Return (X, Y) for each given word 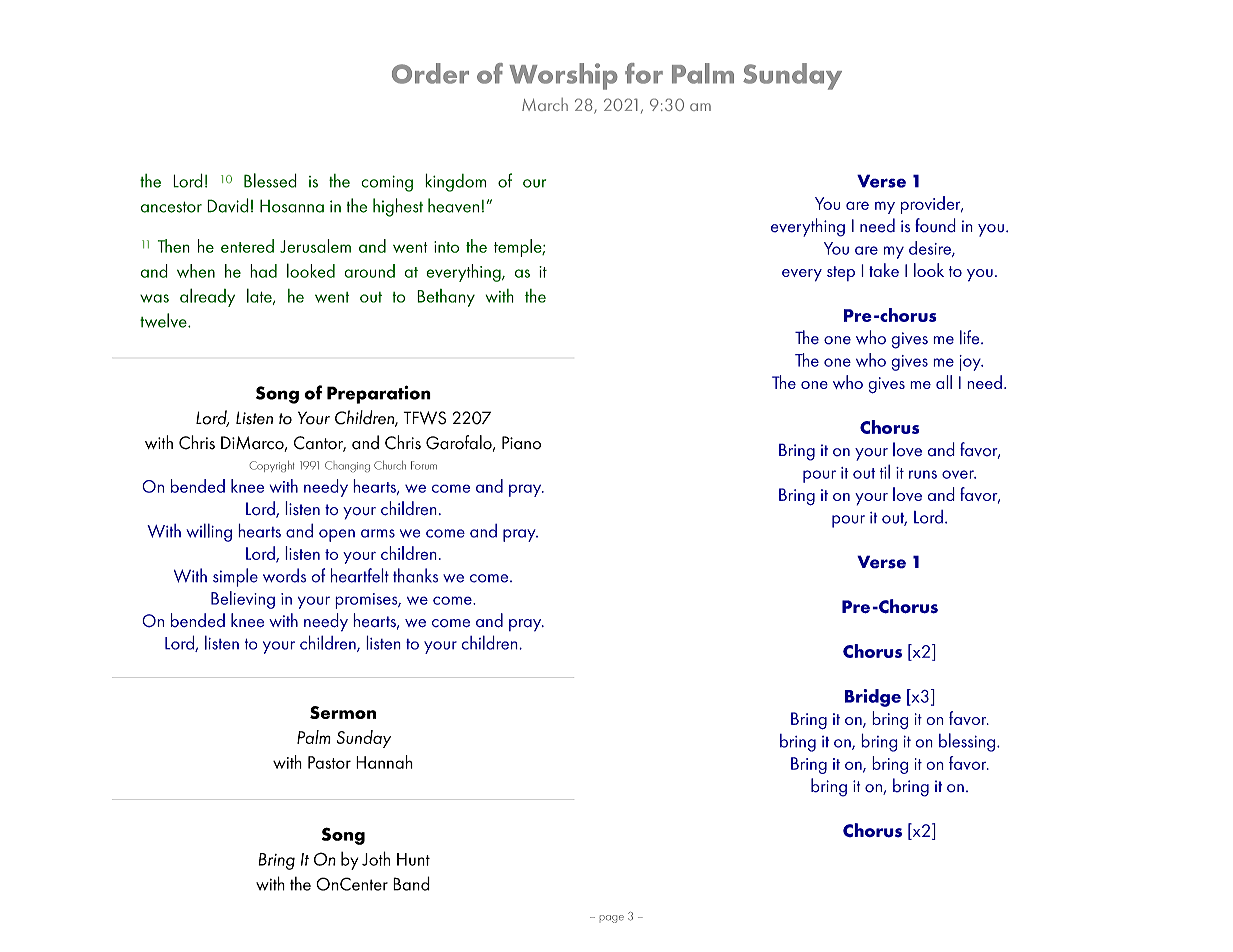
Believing (243, 600)
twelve (164, 320)
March (545, 104)
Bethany (446, 298)
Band (411, 883)
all (944, 382)
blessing (967, 742)
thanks (415, 575)
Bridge (873, 698)
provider (932, 205)
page (612, 919)
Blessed (270, 180)
